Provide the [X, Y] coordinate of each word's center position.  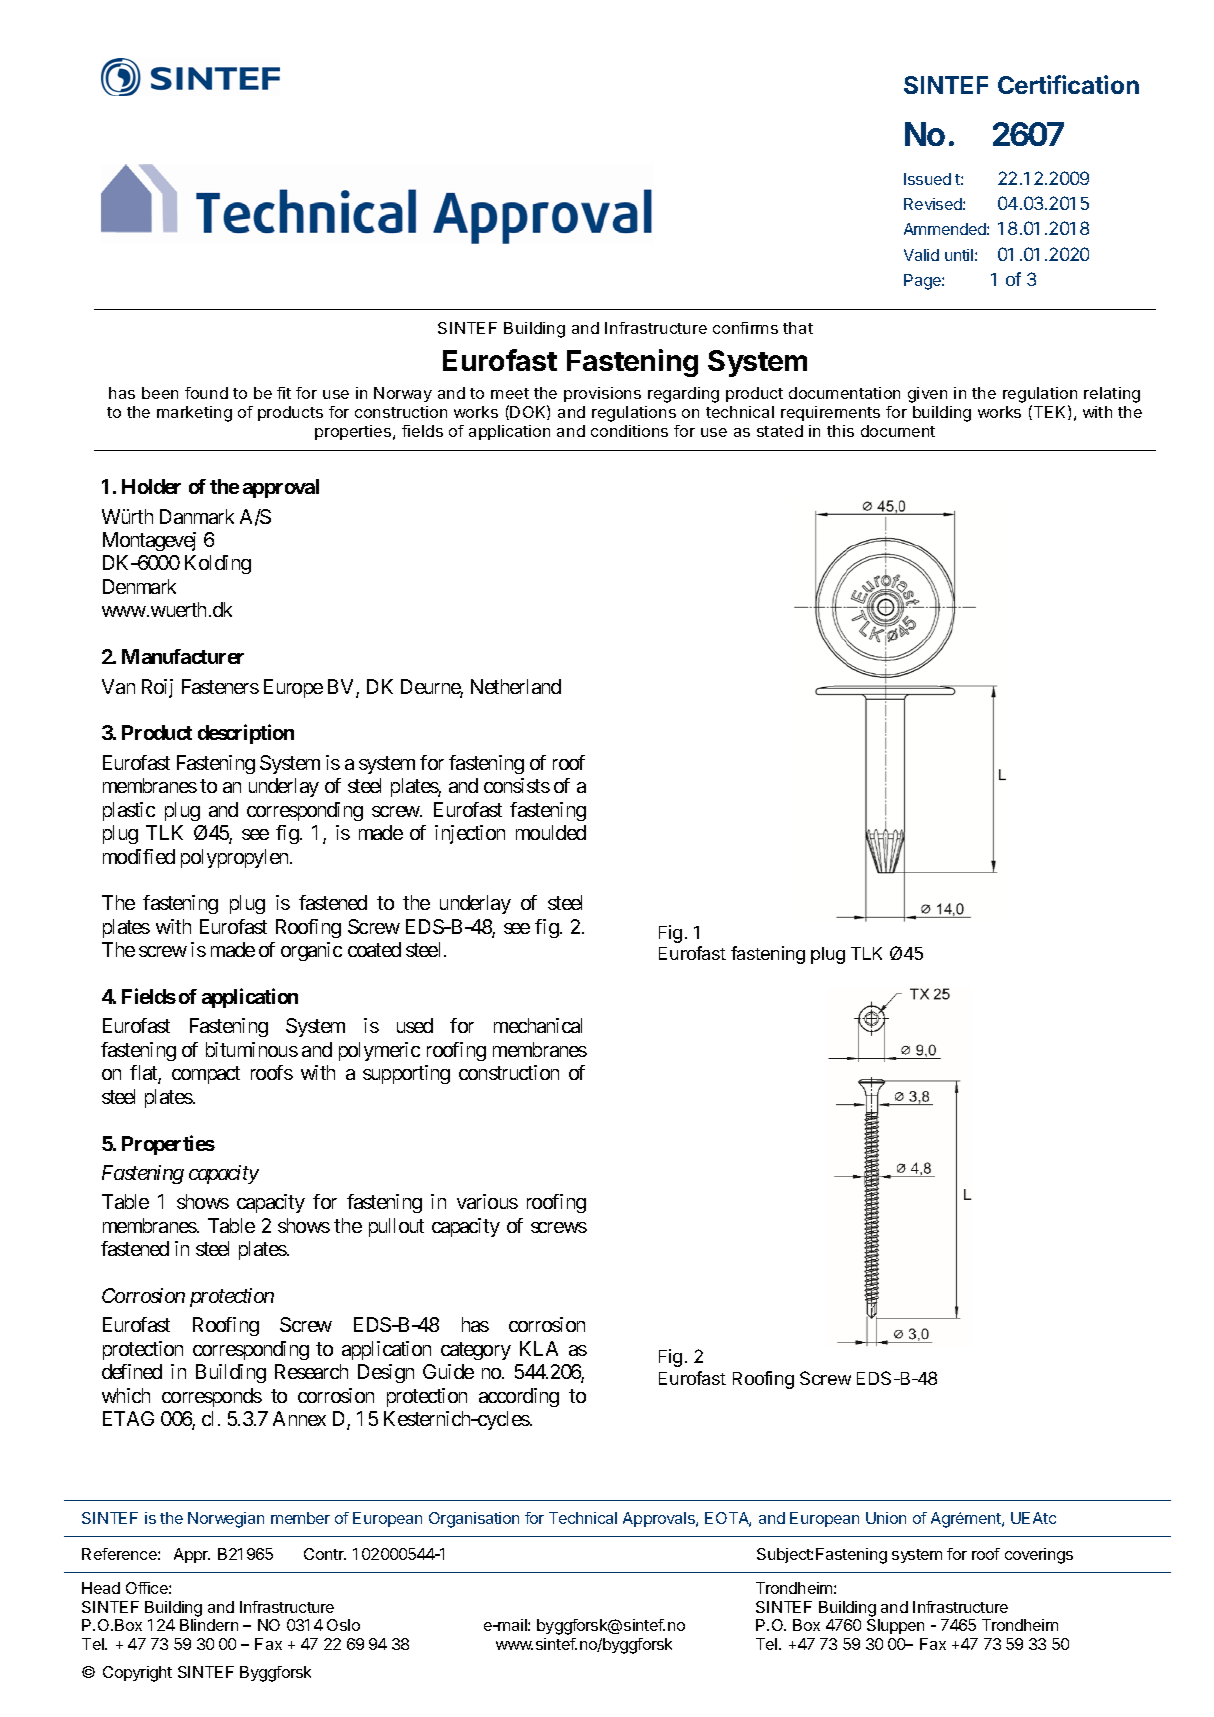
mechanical [538, 1025]
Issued [927, 179]
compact [206, 1075]
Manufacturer [183, 656]
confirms [745, 328]
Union [886, 1518]
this [840, 431]
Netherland [516, 686]
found [206, 393]
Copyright [137, 1674]
